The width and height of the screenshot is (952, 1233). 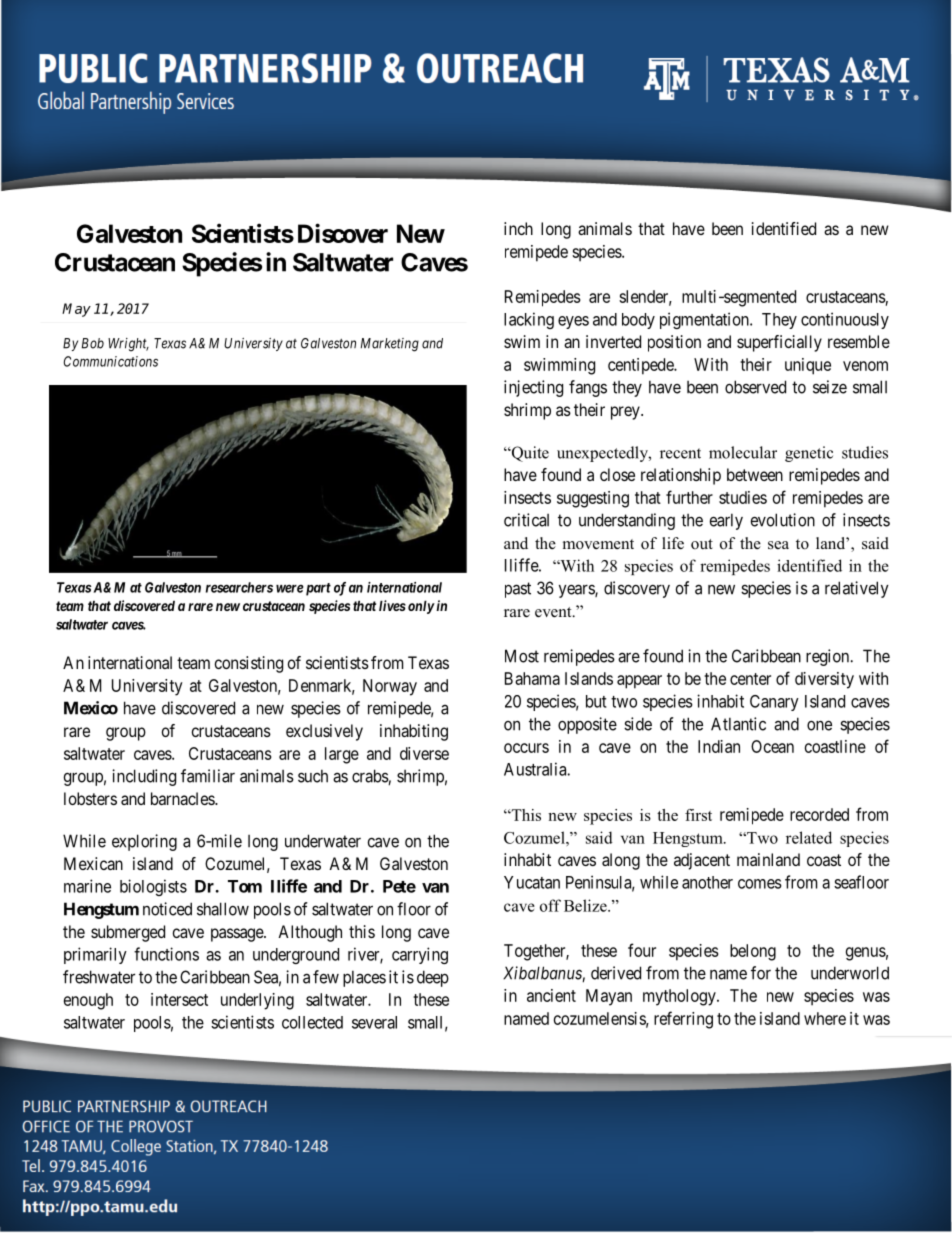 I want to click on inch, so click(x=518, y=228).
